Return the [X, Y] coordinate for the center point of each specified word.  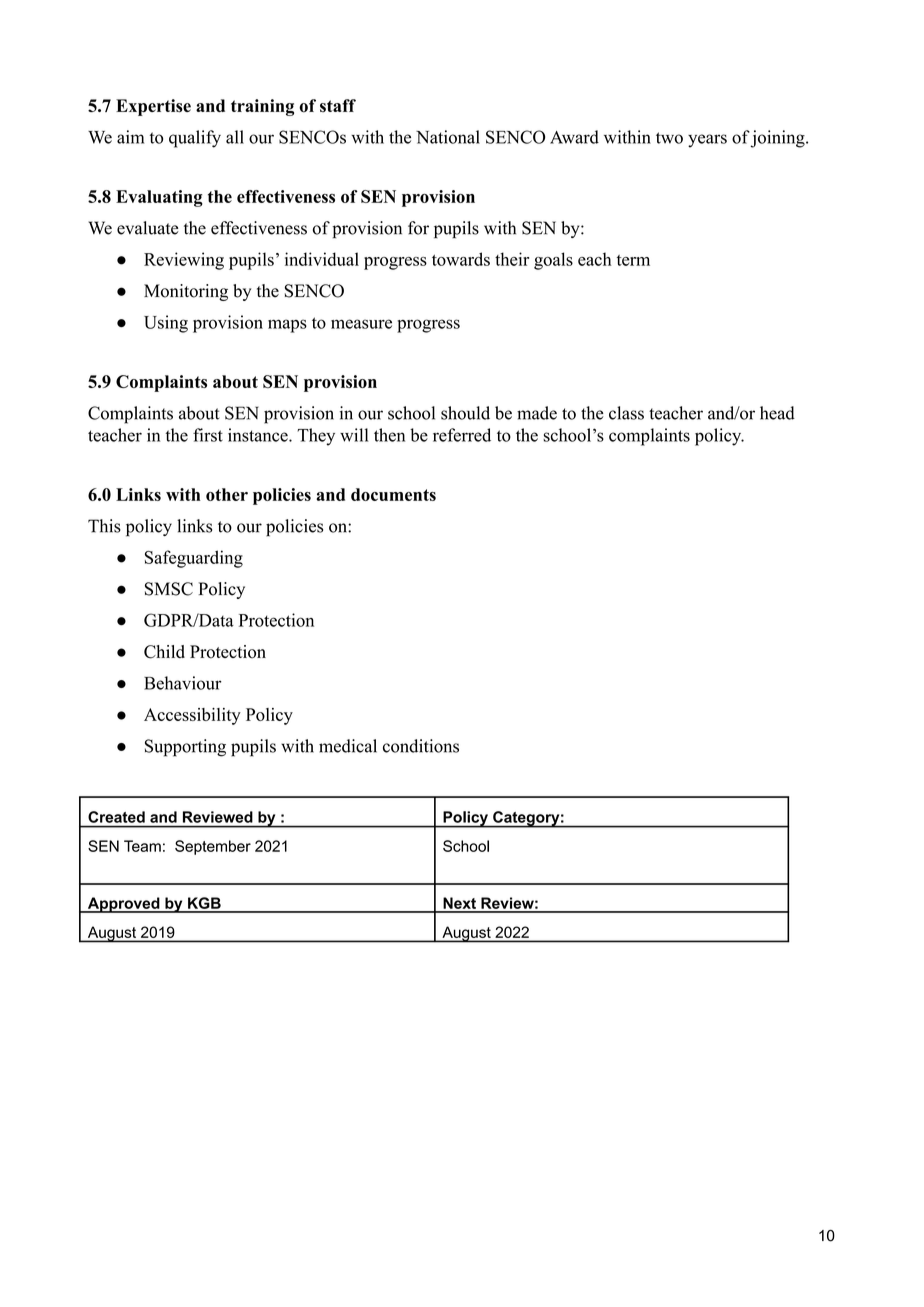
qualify [195, 139]
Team [142, 846]
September [213, 847]
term [633, 260]
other [227, 494]
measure [361, 324]
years [707, 141]
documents [393, 494]
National [448, 137]
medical [348, 746]
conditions [421, 746]
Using [166, 324]
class [626, 413]
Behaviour [183, 683]
